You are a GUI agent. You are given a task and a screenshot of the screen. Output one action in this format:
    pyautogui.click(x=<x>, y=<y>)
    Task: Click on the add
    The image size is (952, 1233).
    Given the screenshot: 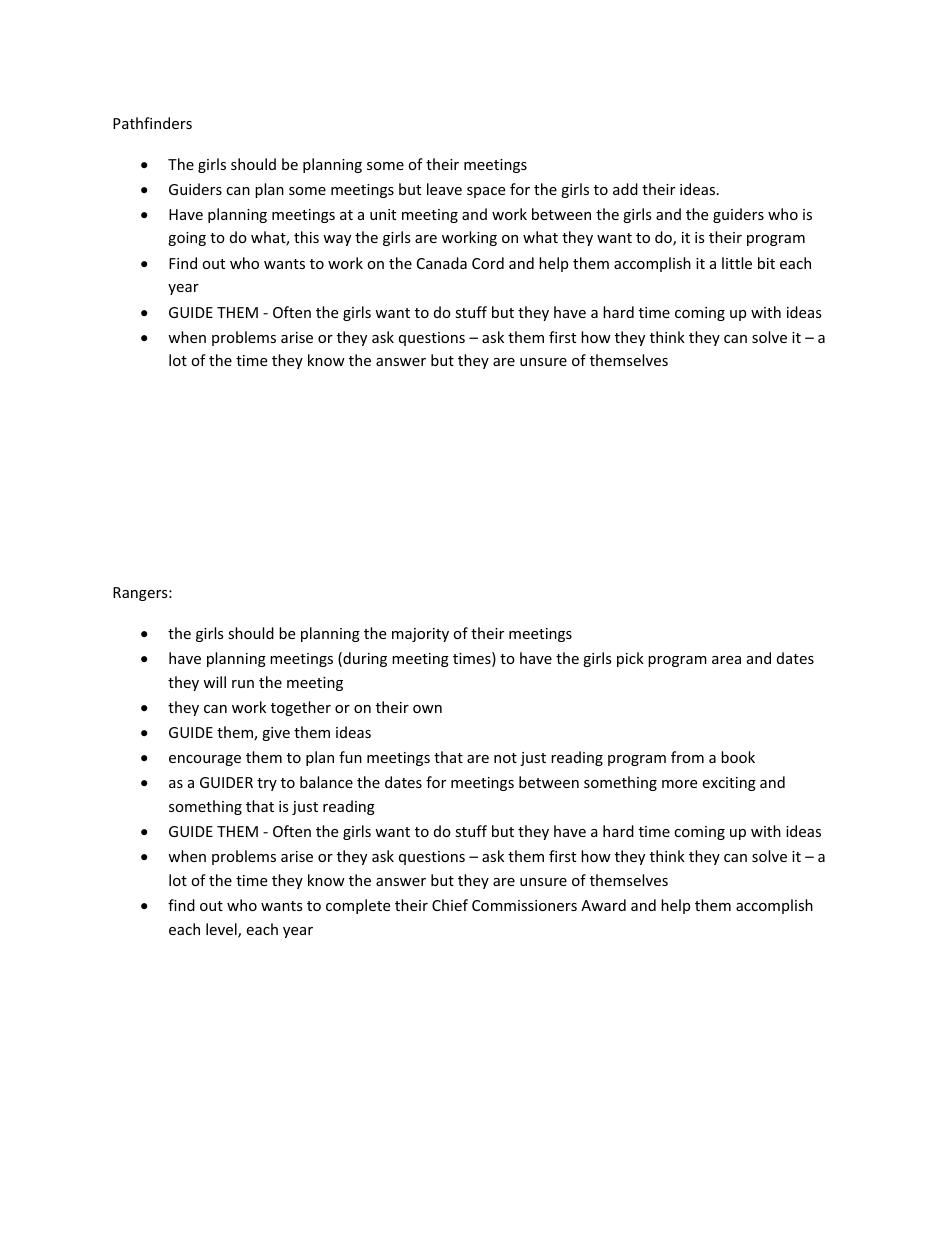 What is the action you would take?
    pyautogui.click(x=625, y=189)
